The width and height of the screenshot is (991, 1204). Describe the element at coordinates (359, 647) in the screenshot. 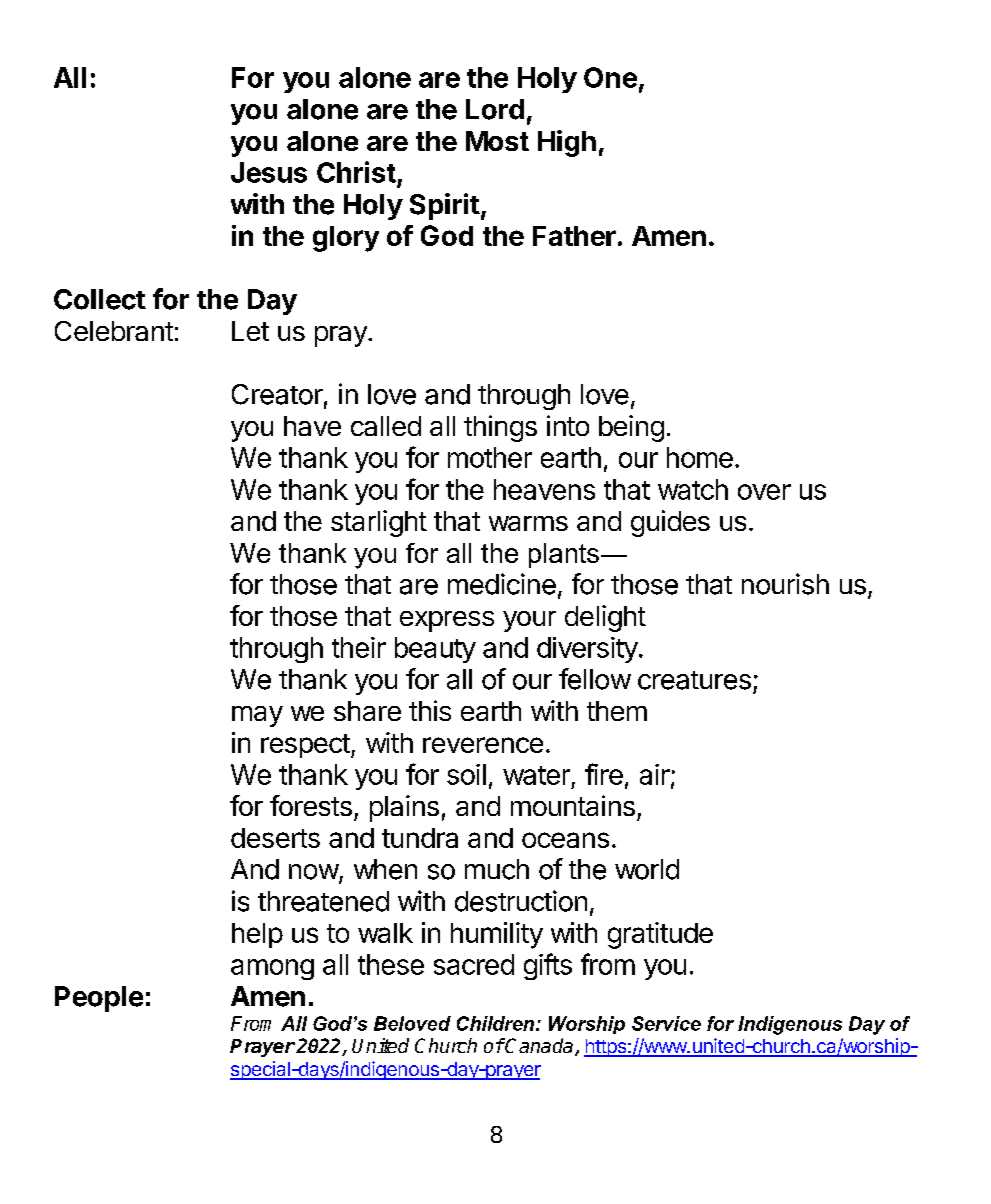

I see `their` at that location.
